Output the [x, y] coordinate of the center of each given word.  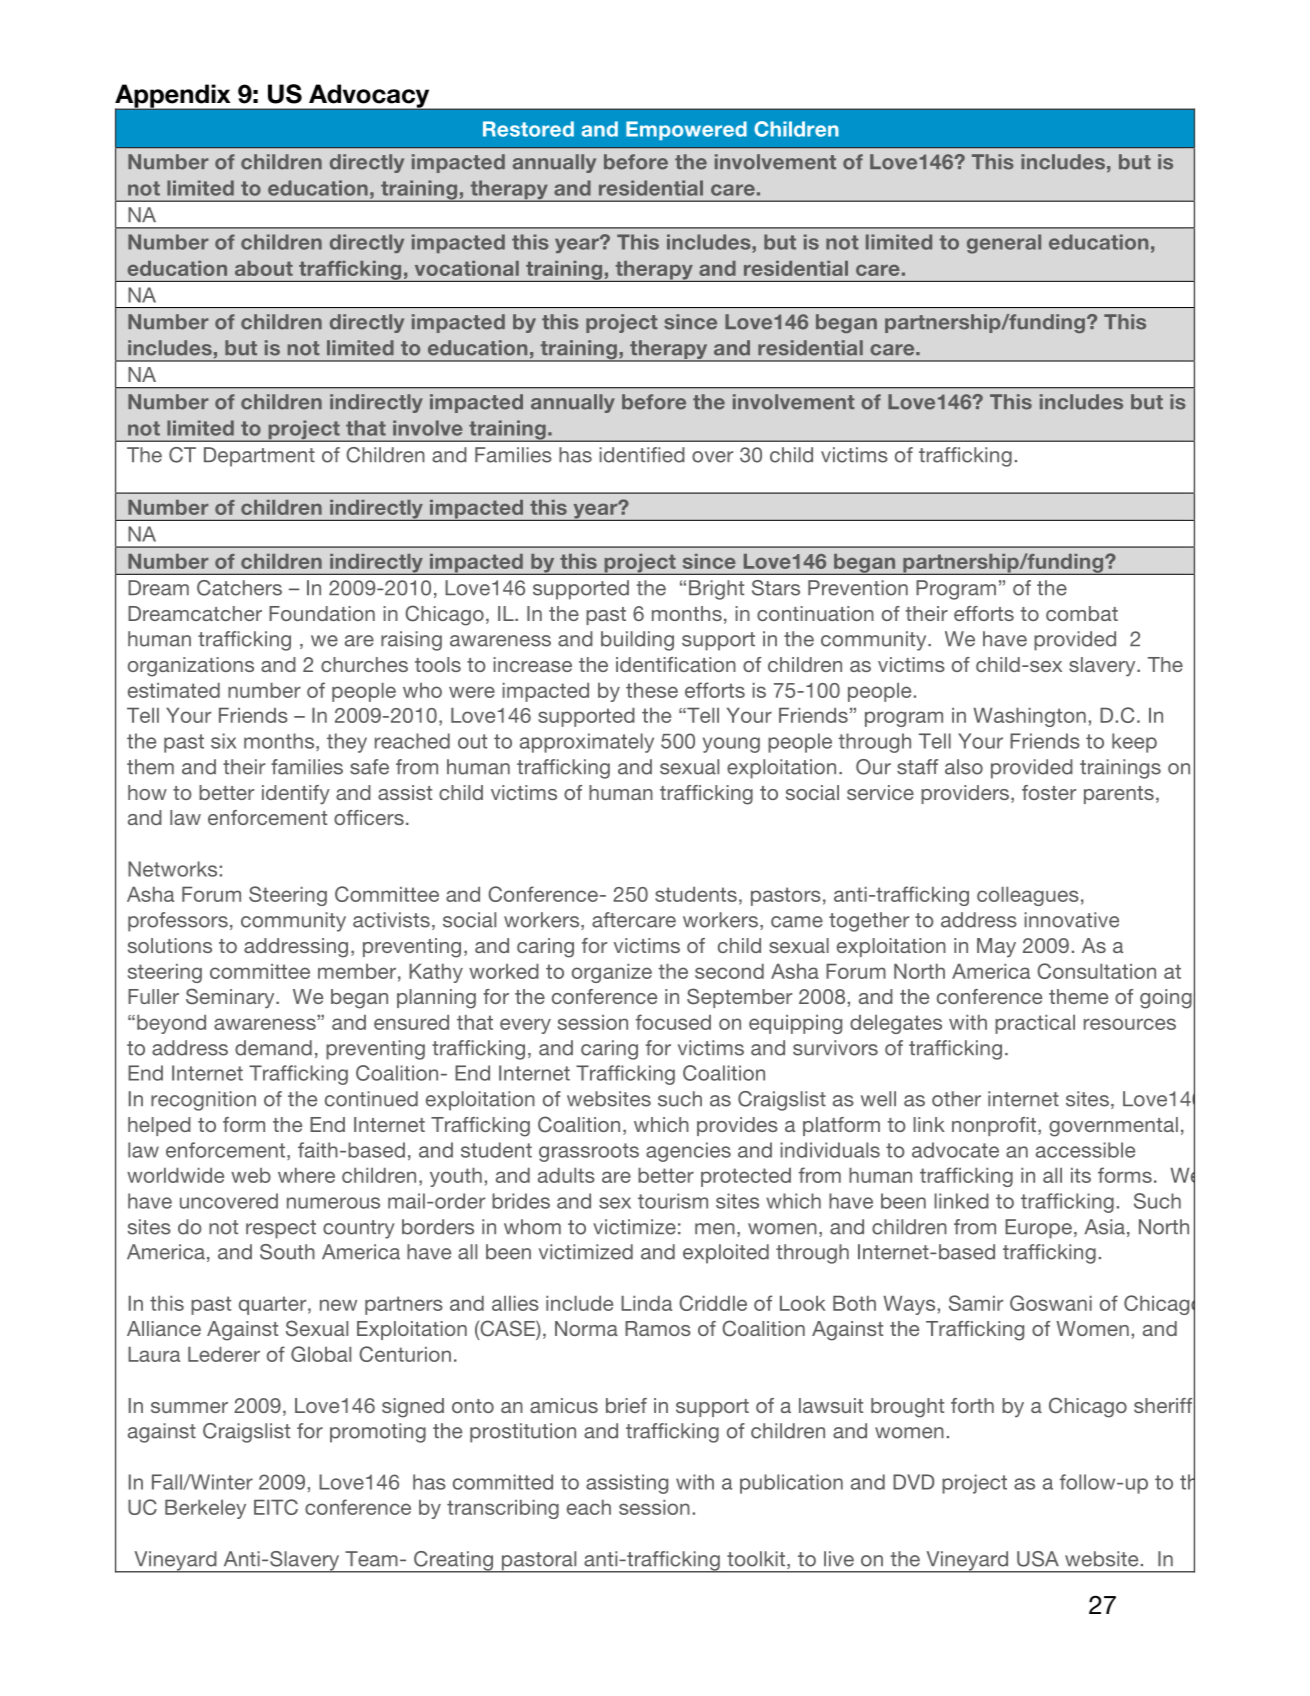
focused [673, 1022]
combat [1082, 613]
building [637, 641]
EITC [276, 1507]
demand [273, 1048]
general [1004, 244]
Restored [528, 129]
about [264, 268]
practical [1035, 1024]
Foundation [322, 613]
